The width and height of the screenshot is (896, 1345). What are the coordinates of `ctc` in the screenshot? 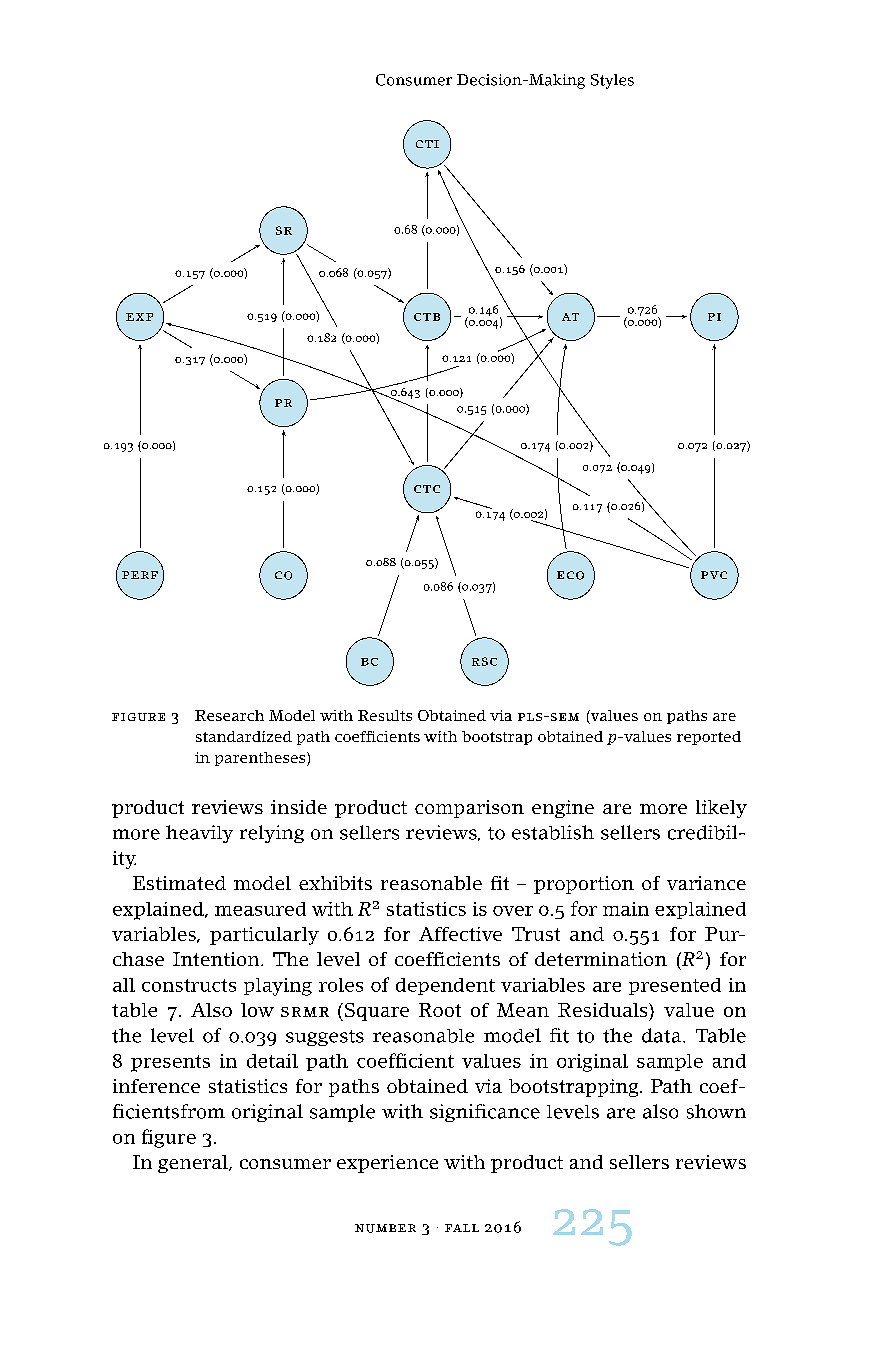 It's located at (427, 489).
